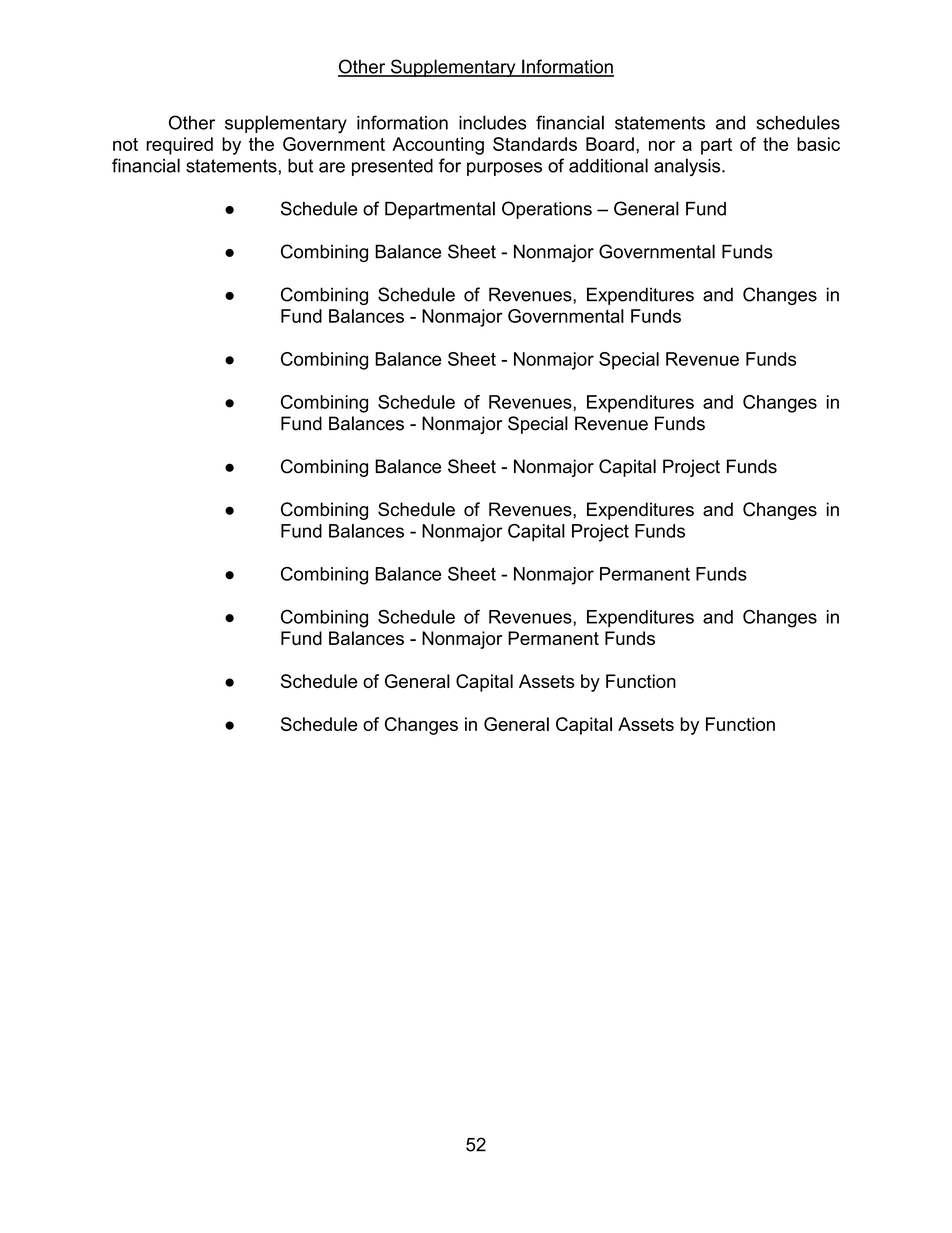  What do you see at coordinates (179, 146) in the screenshot?
I see `required` at bounding box center [179, 146].
